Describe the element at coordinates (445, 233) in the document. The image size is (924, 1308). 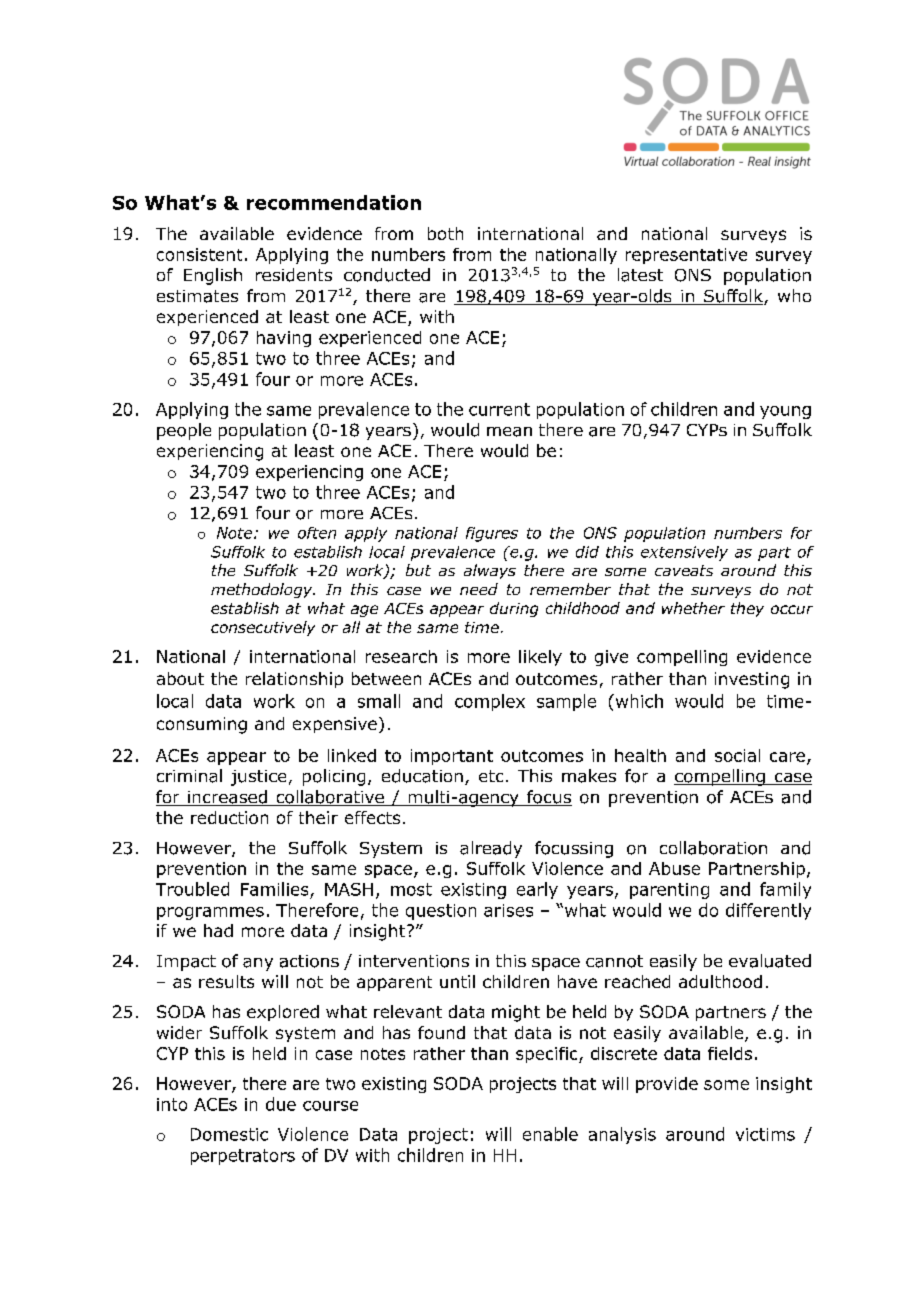
I see `both` at that location.
